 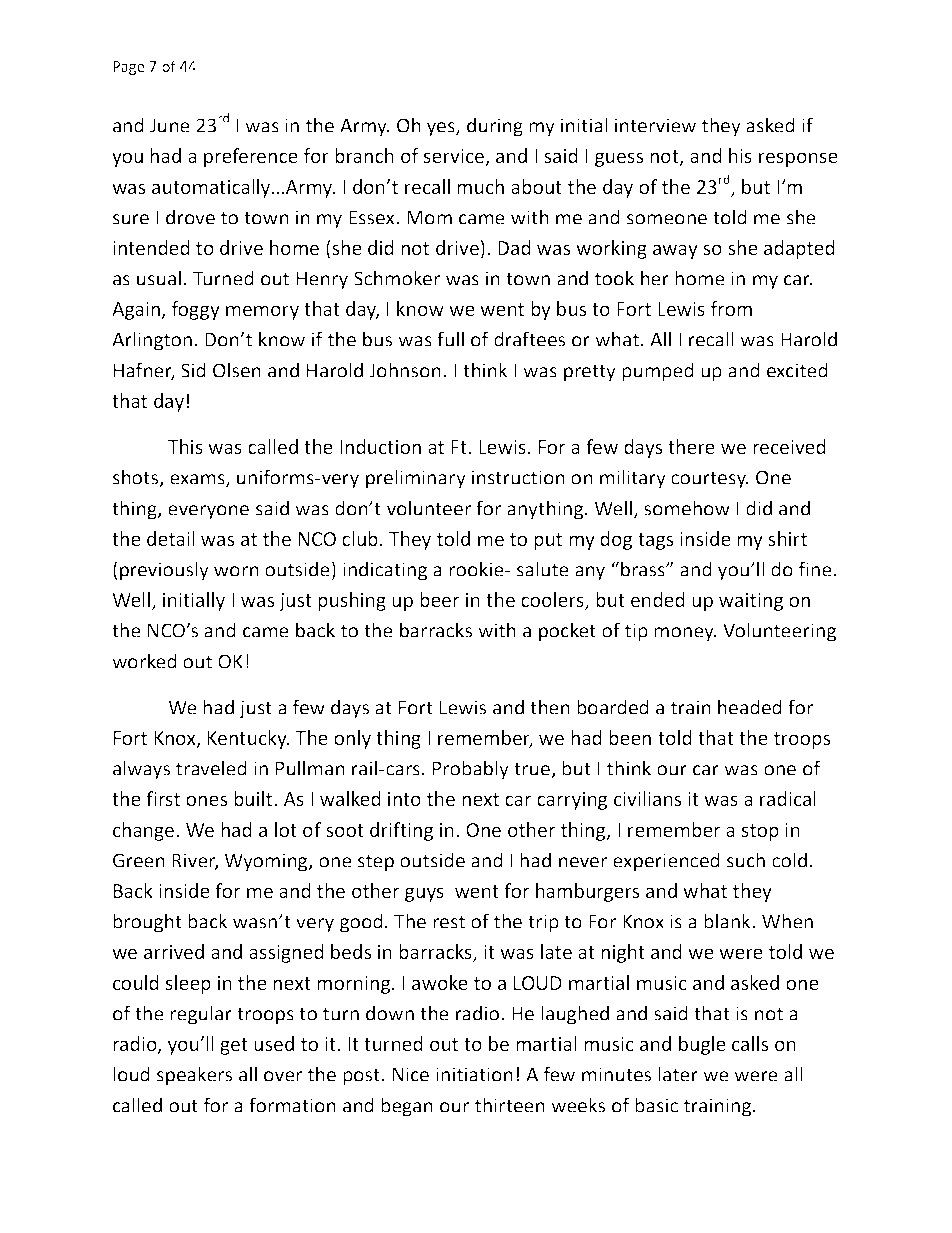 What do you see at coordinates (518, 477) in the screenshot?
I see `instruction` at bounding box center [518, 477].
